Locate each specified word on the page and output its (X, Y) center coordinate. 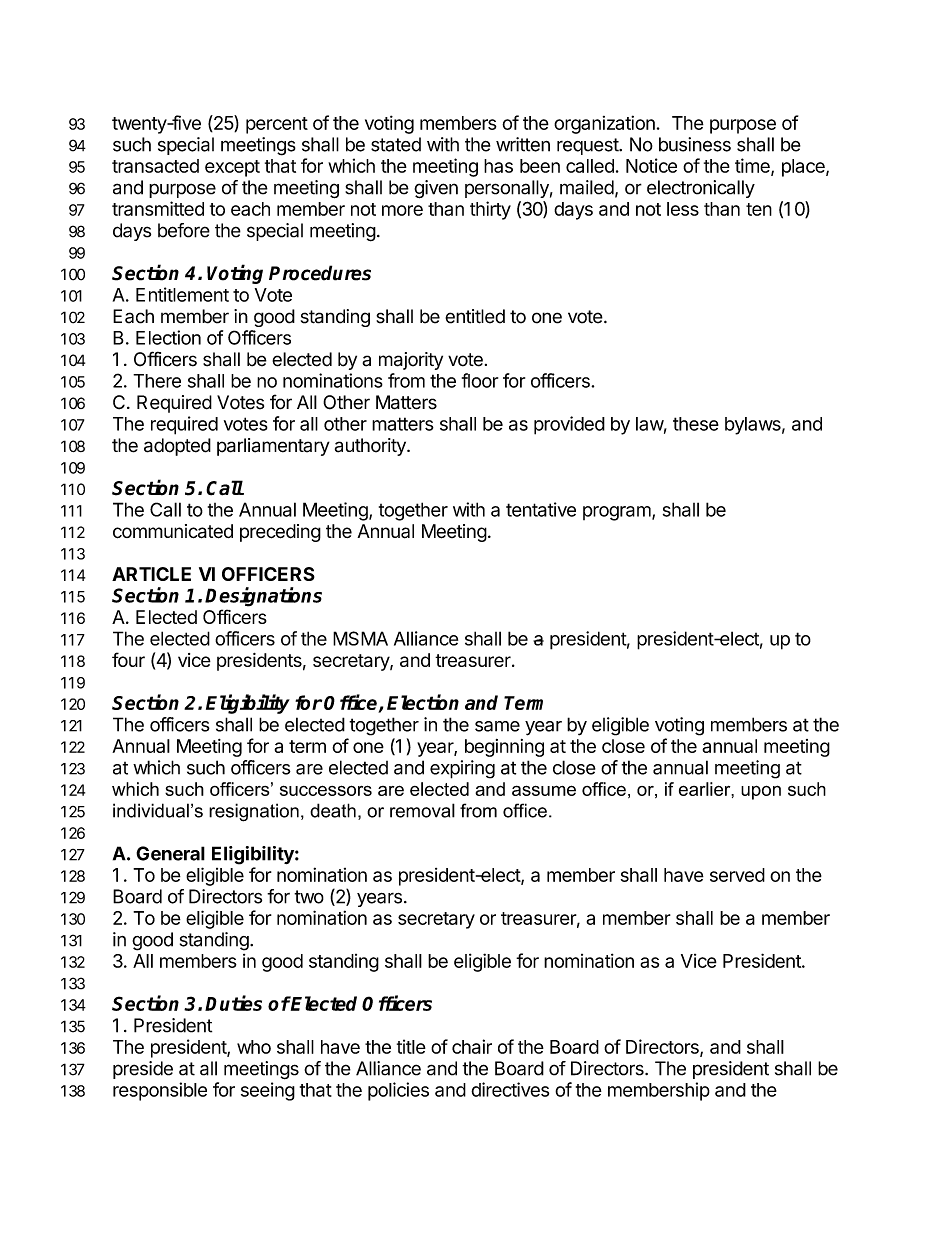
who (254, 1047)
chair (472, 1046)
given (436, 189)
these (696, 424)
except (232, 168)
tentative (541, 509)
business (695, 144)
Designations (263, 597)
